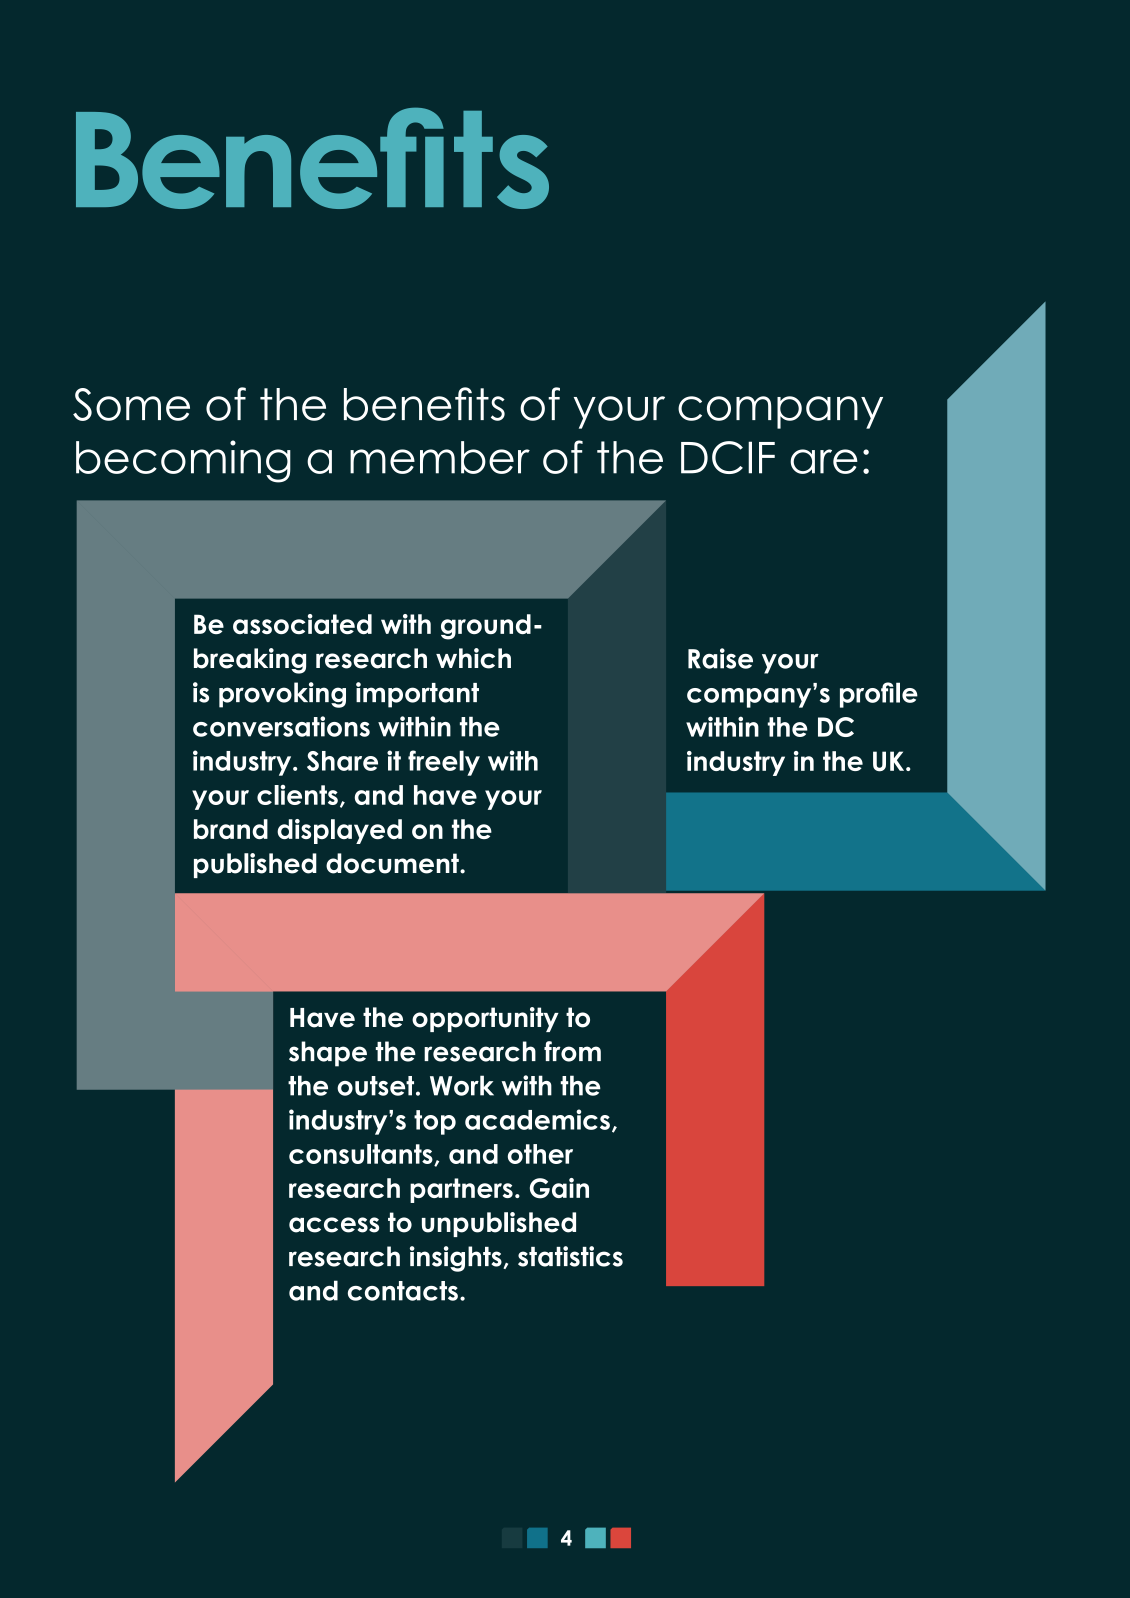  What do you see at coordinates (720, 658) in the image?
I see `Raise` at bounding box center [720, 658].
